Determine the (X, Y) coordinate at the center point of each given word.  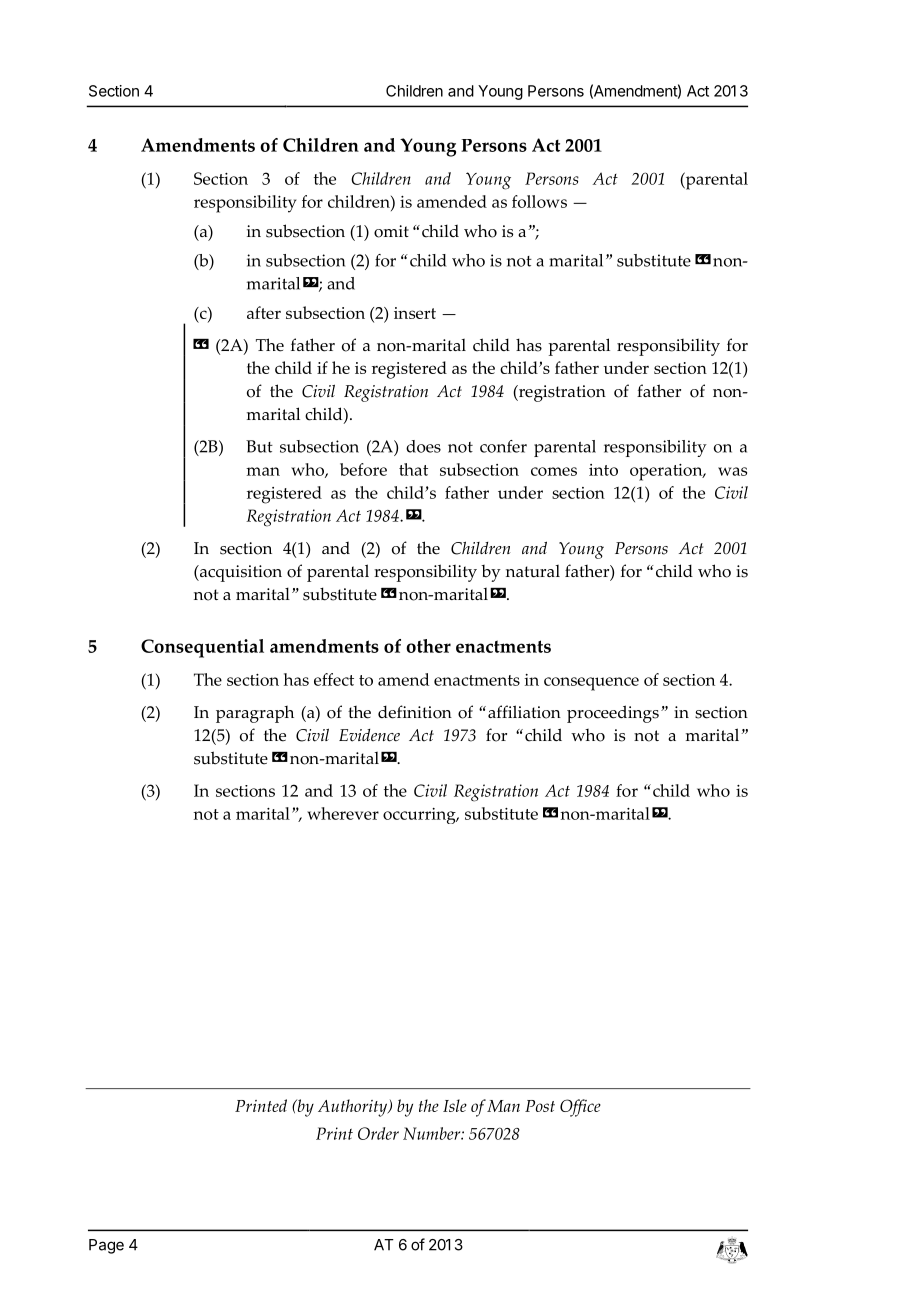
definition (415, 712)
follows (539, 201)
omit (391, 231)
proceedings (613, 714)
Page (106, 1246)
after (264, 312)
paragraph (255, 714)
